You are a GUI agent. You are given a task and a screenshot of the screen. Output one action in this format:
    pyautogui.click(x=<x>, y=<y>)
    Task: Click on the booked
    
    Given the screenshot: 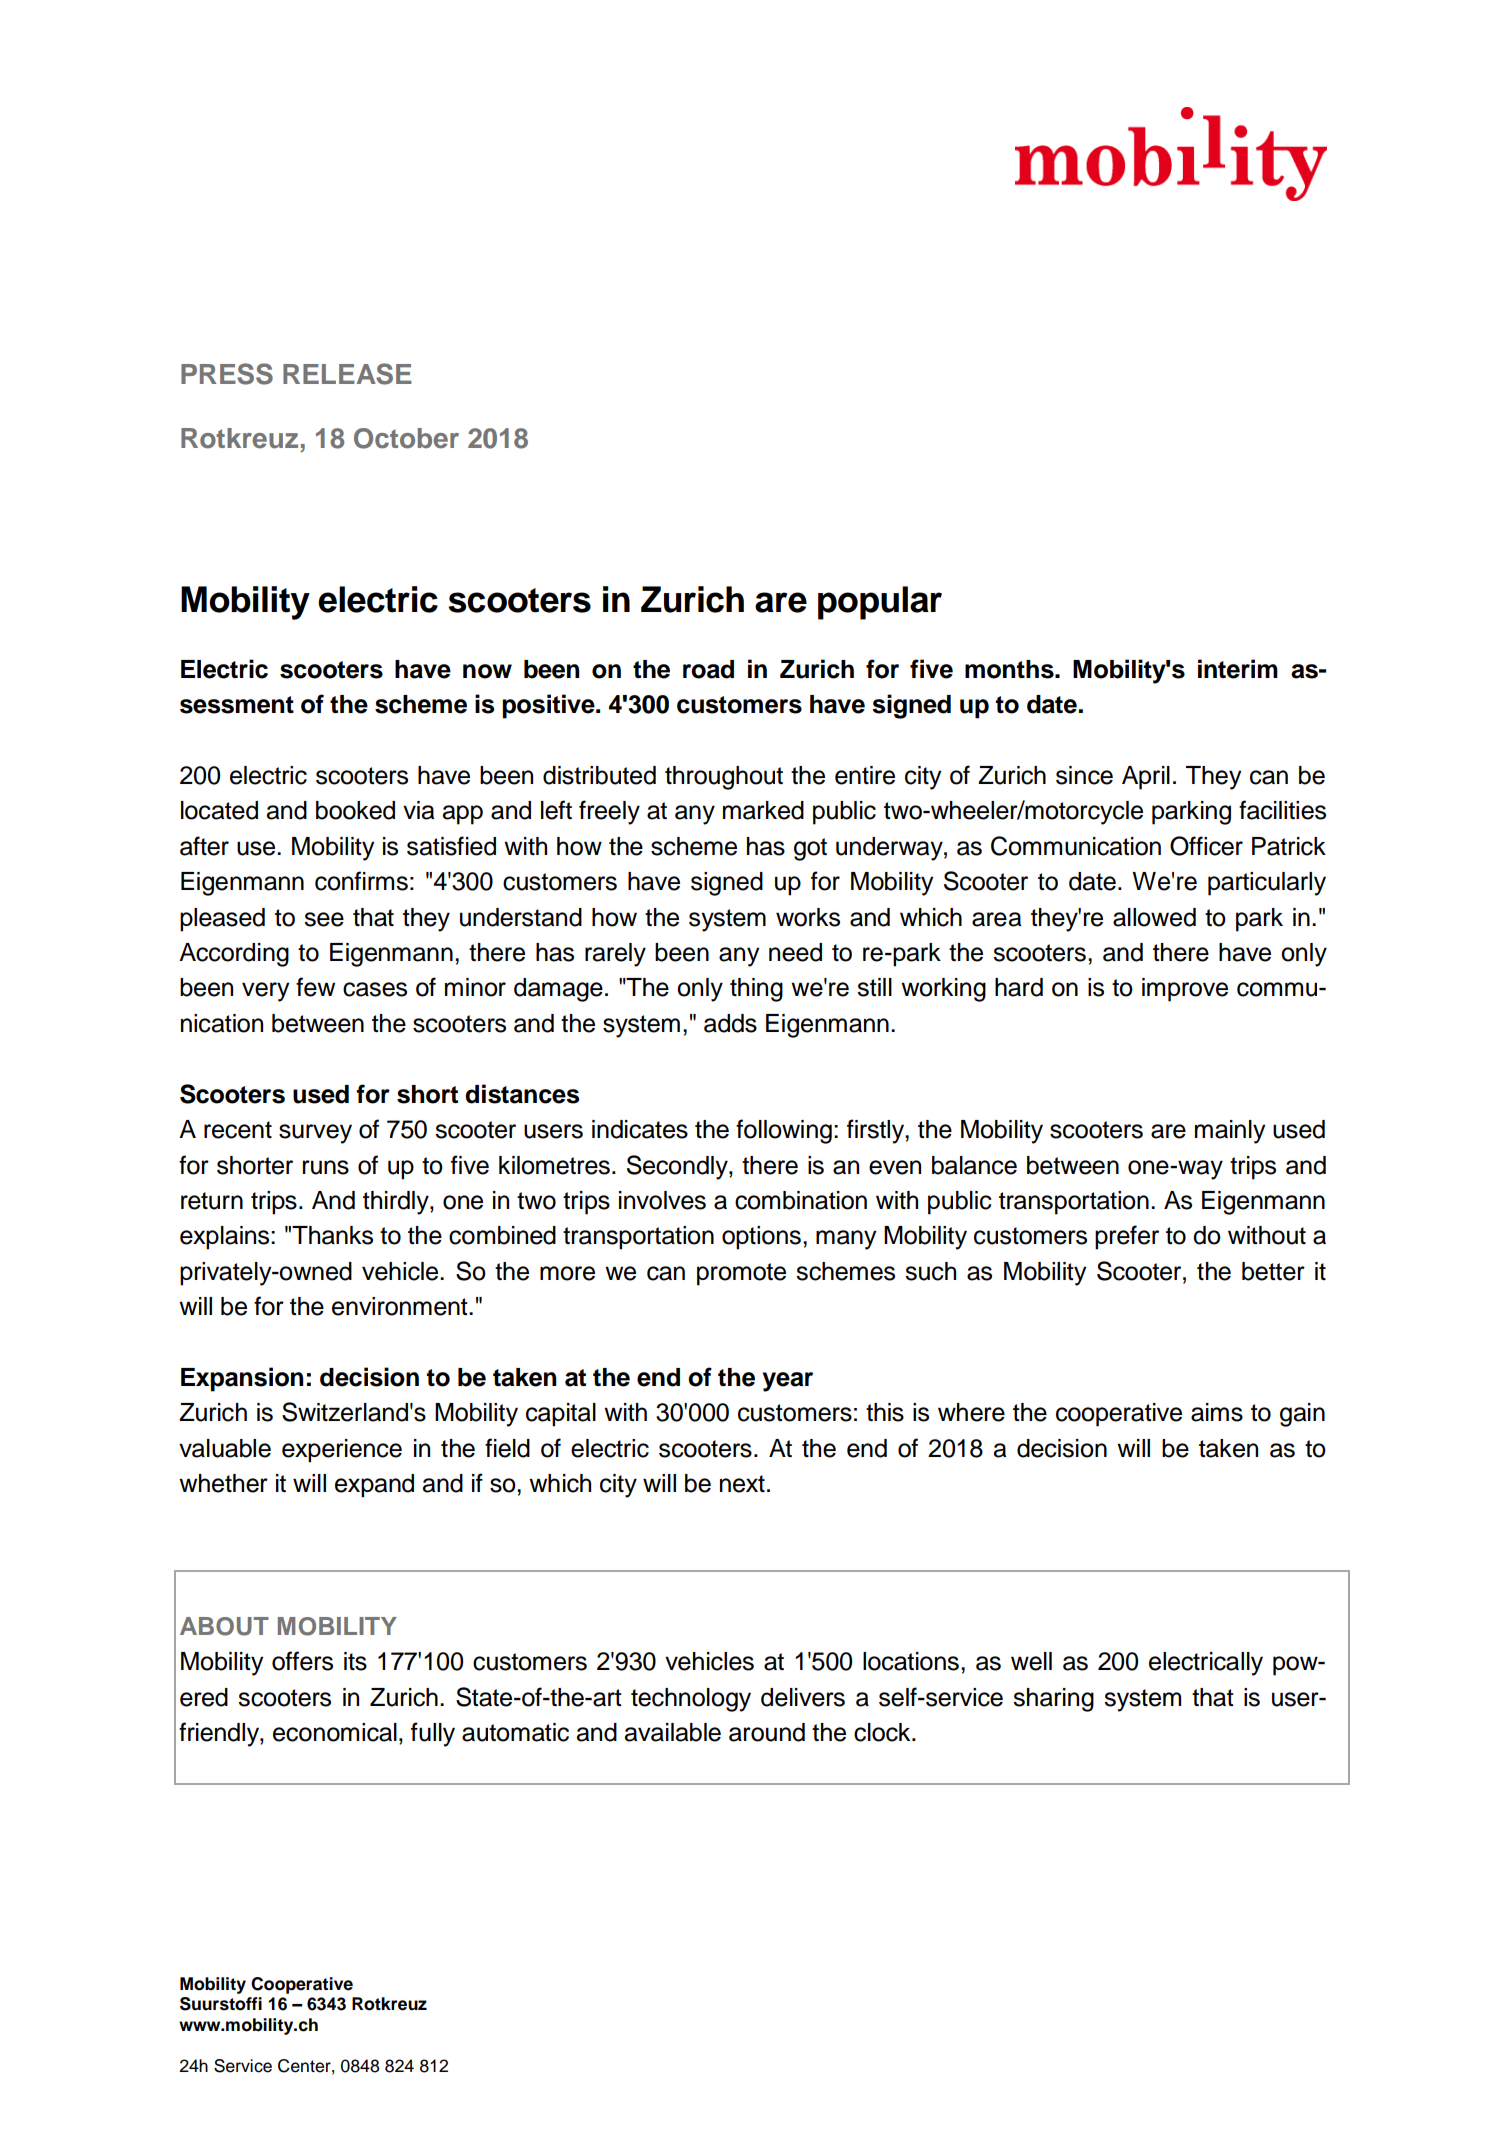 What is the action you would take?
    pyautogui.click(x=355, y=810)
